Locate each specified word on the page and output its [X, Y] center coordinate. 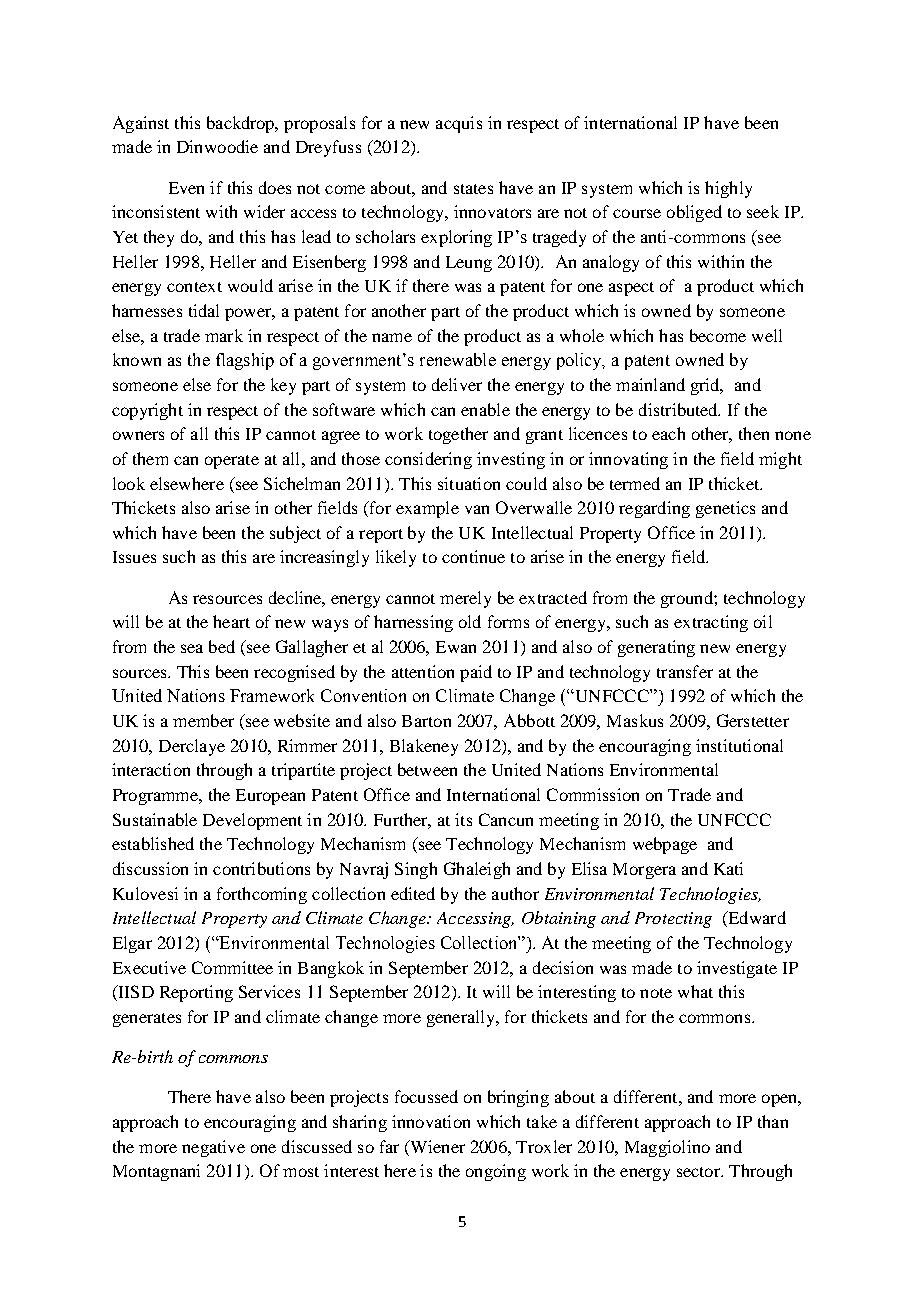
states [473, 189]
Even [186, 188]
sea [192, 648]
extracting [711, 623]
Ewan [456, 647]
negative [213, 1148]
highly [728, 189]
